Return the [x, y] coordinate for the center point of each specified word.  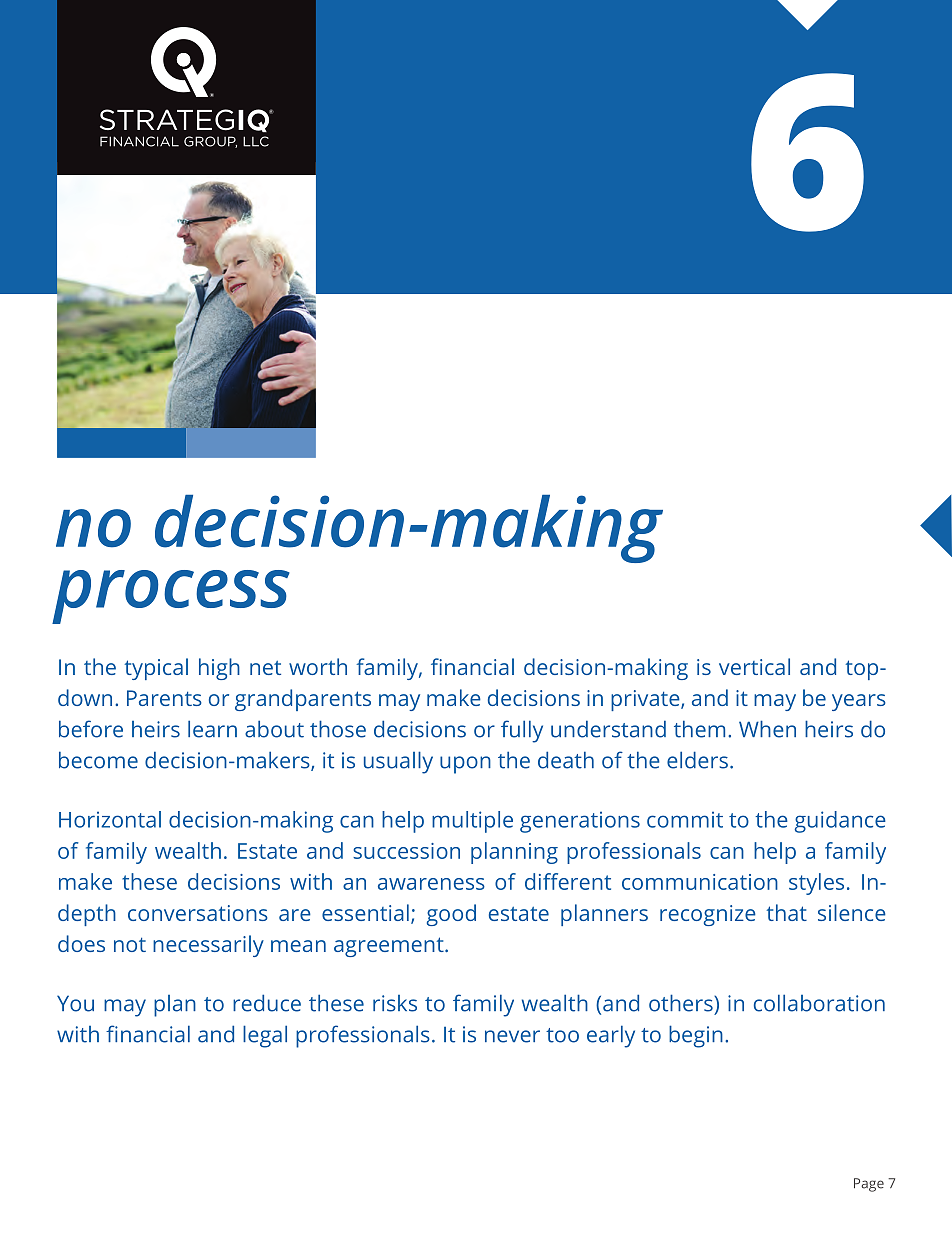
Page [869, 1185]
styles [816, 884]
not [130, 944]
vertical [754, 666]
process [171, 597]
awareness [431, 884]
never [512, 1036]
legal [265, 1036]
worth [318, 666]
